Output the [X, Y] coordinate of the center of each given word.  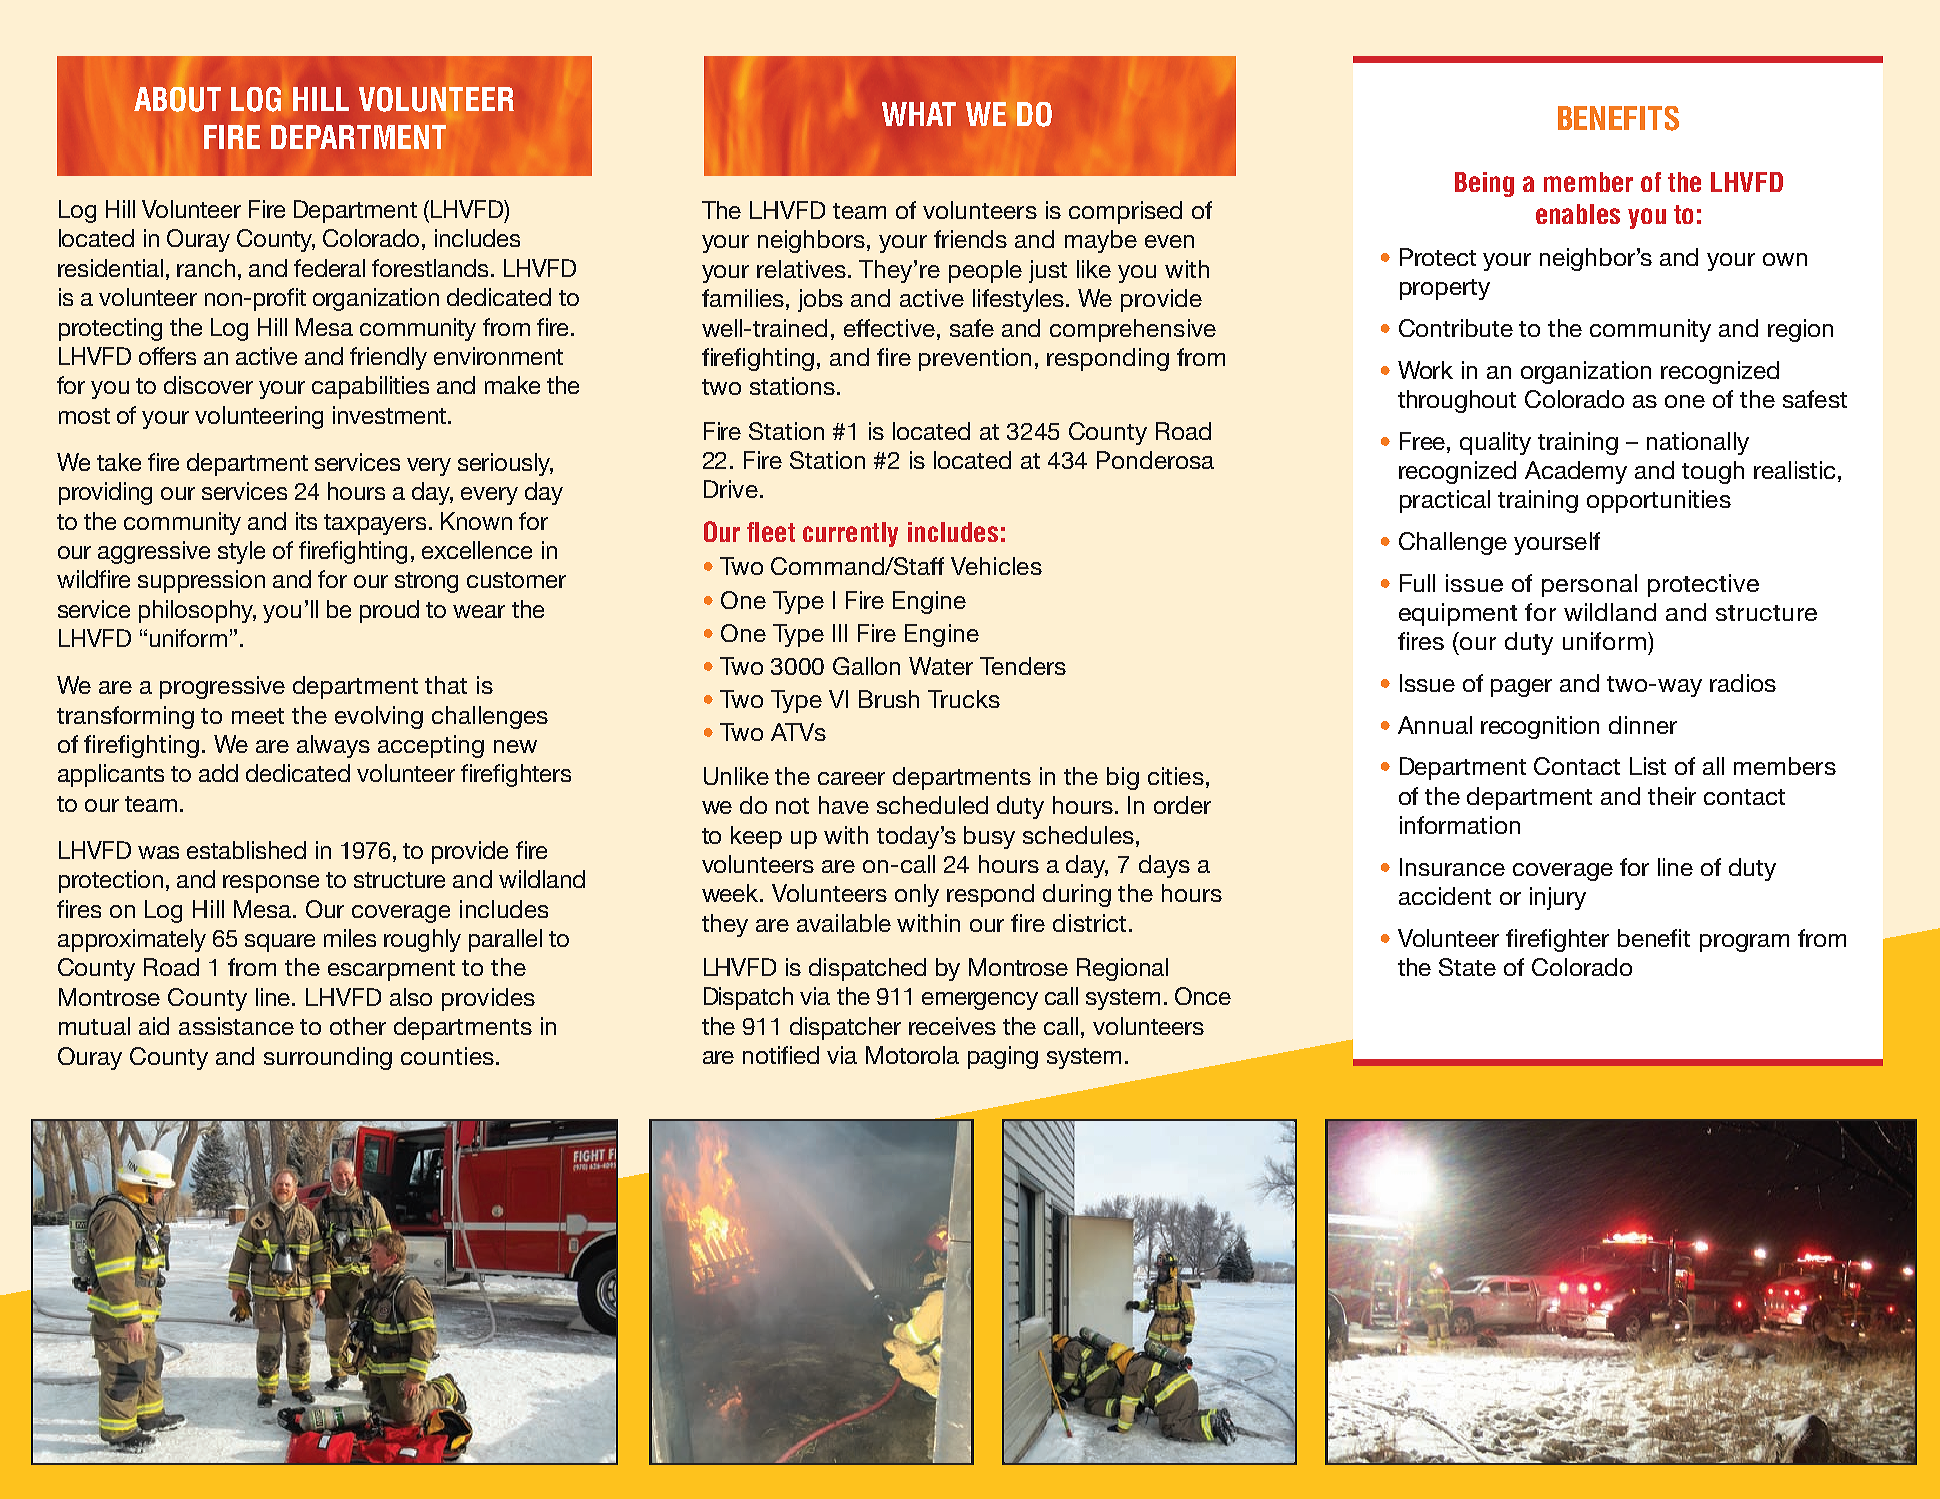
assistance [236, 1026]
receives [952, 1026]
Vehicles [996, 566]
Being [1484, 184]
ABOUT [177, 99]
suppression [201, 581]
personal [1589, 585]
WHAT [919, 114]
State [1467, 967]
